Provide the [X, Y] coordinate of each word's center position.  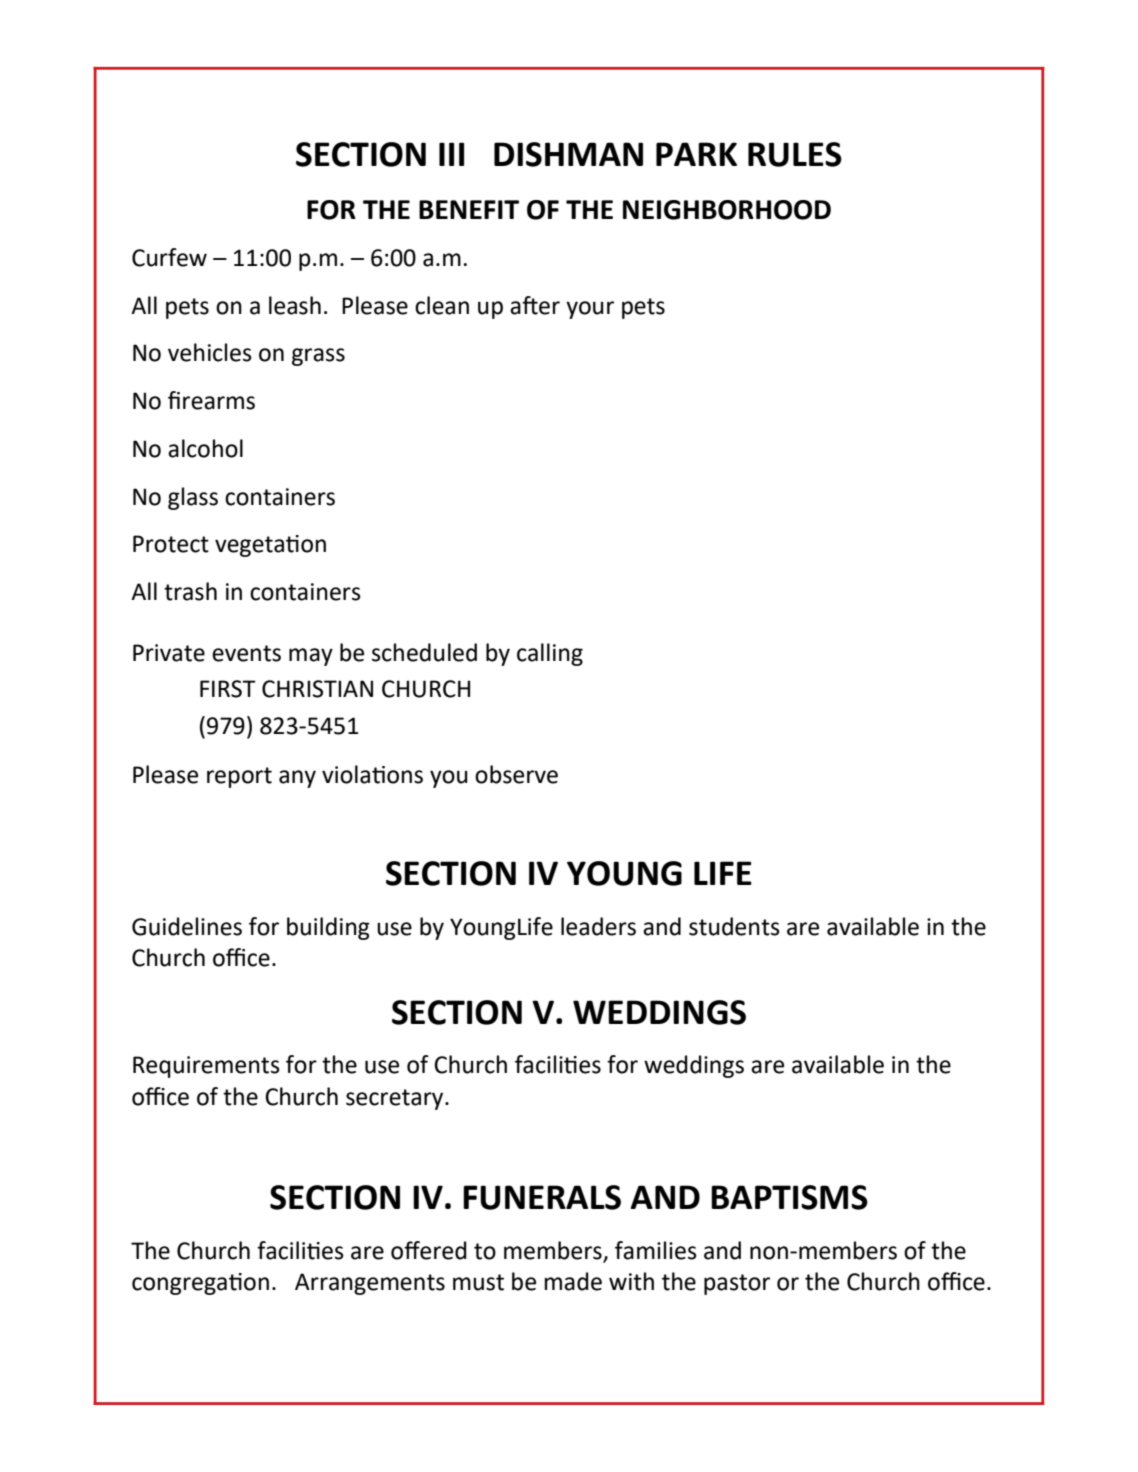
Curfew [169, 257]
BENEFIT [469, 209]
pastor [737, 1284]
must [478, 1282]
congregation [200, 1284]
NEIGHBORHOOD [727, 210]
